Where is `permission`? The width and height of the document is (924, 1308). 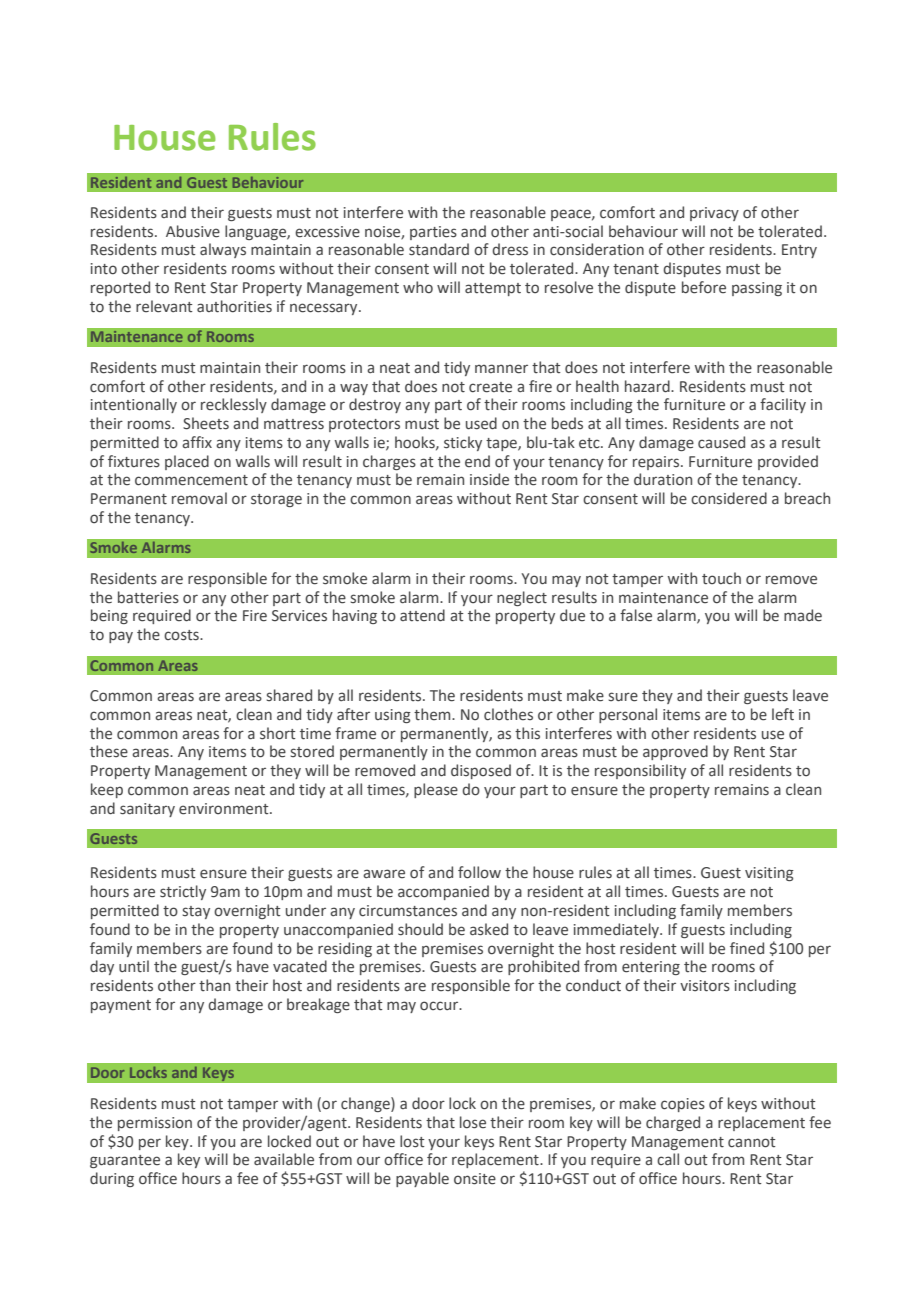 permission is located at coordinates (155, 1124).
